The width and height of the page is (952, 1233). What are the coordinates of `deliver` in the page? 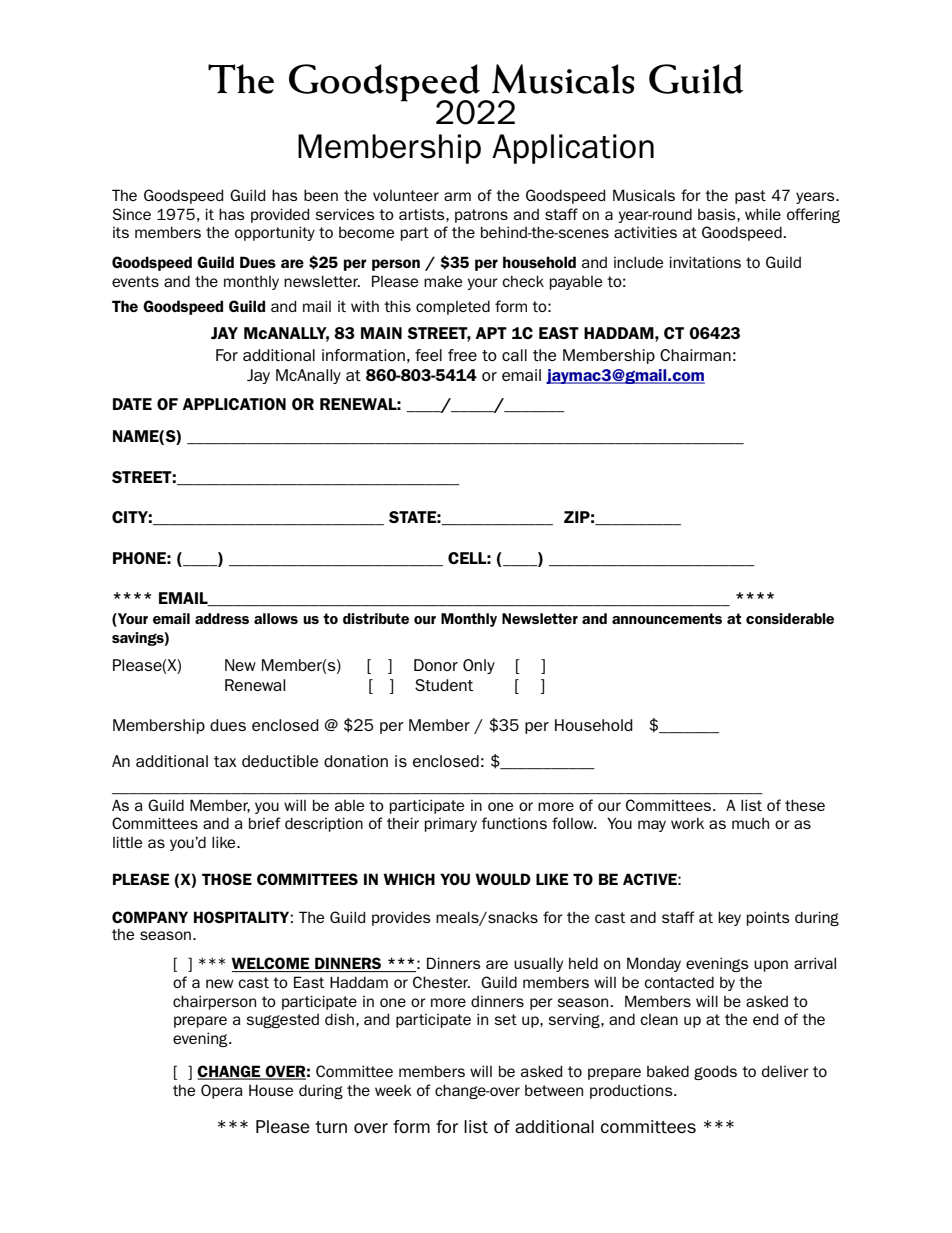 It's located at (785, 1071).
